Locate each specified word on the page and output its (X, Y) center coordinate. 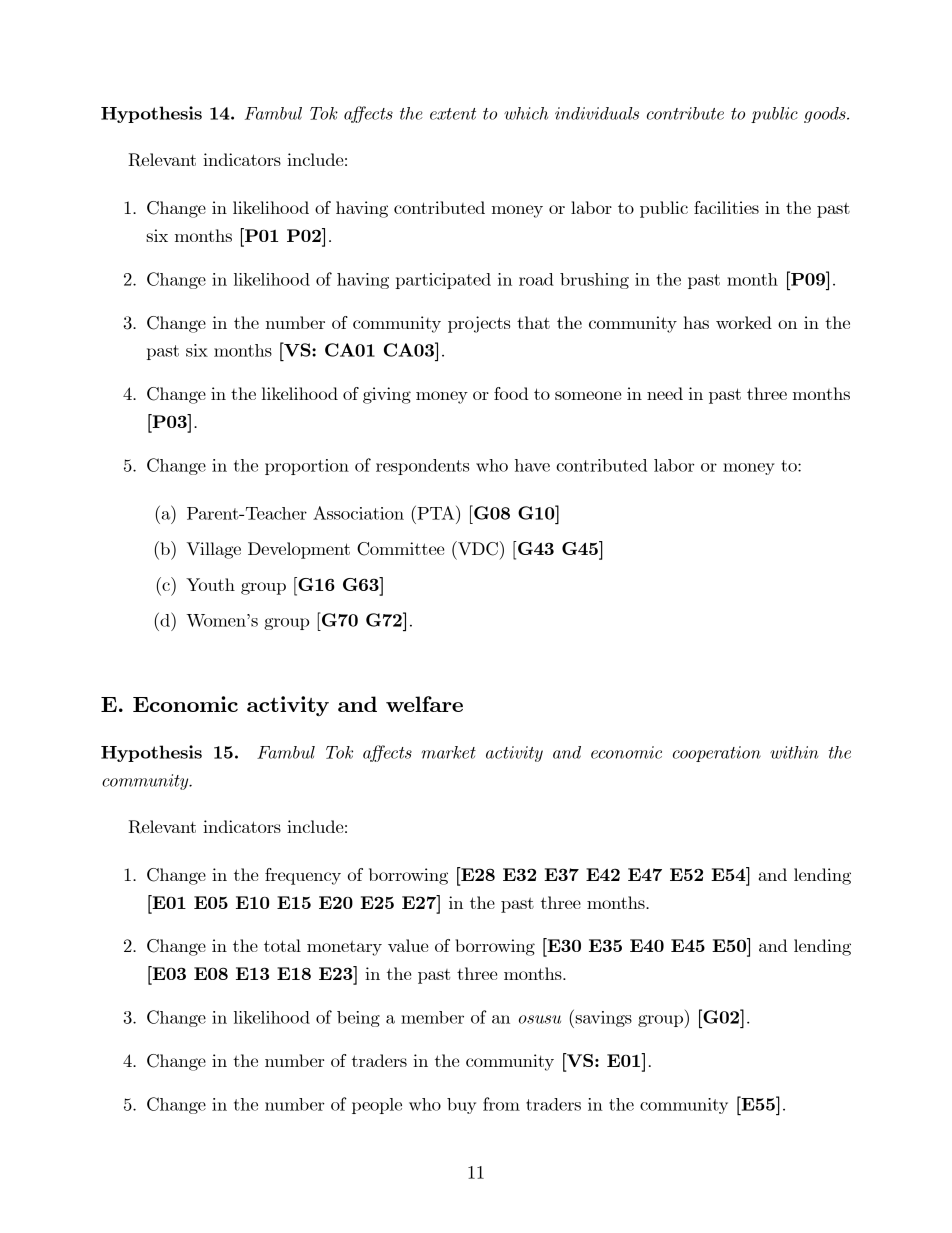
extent (453, 114)
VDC (478, 548)
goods (826, 115)
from (501, 1104)
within (794, 752)
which (526, 113)
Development (299, 550)
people (377, 1106)
